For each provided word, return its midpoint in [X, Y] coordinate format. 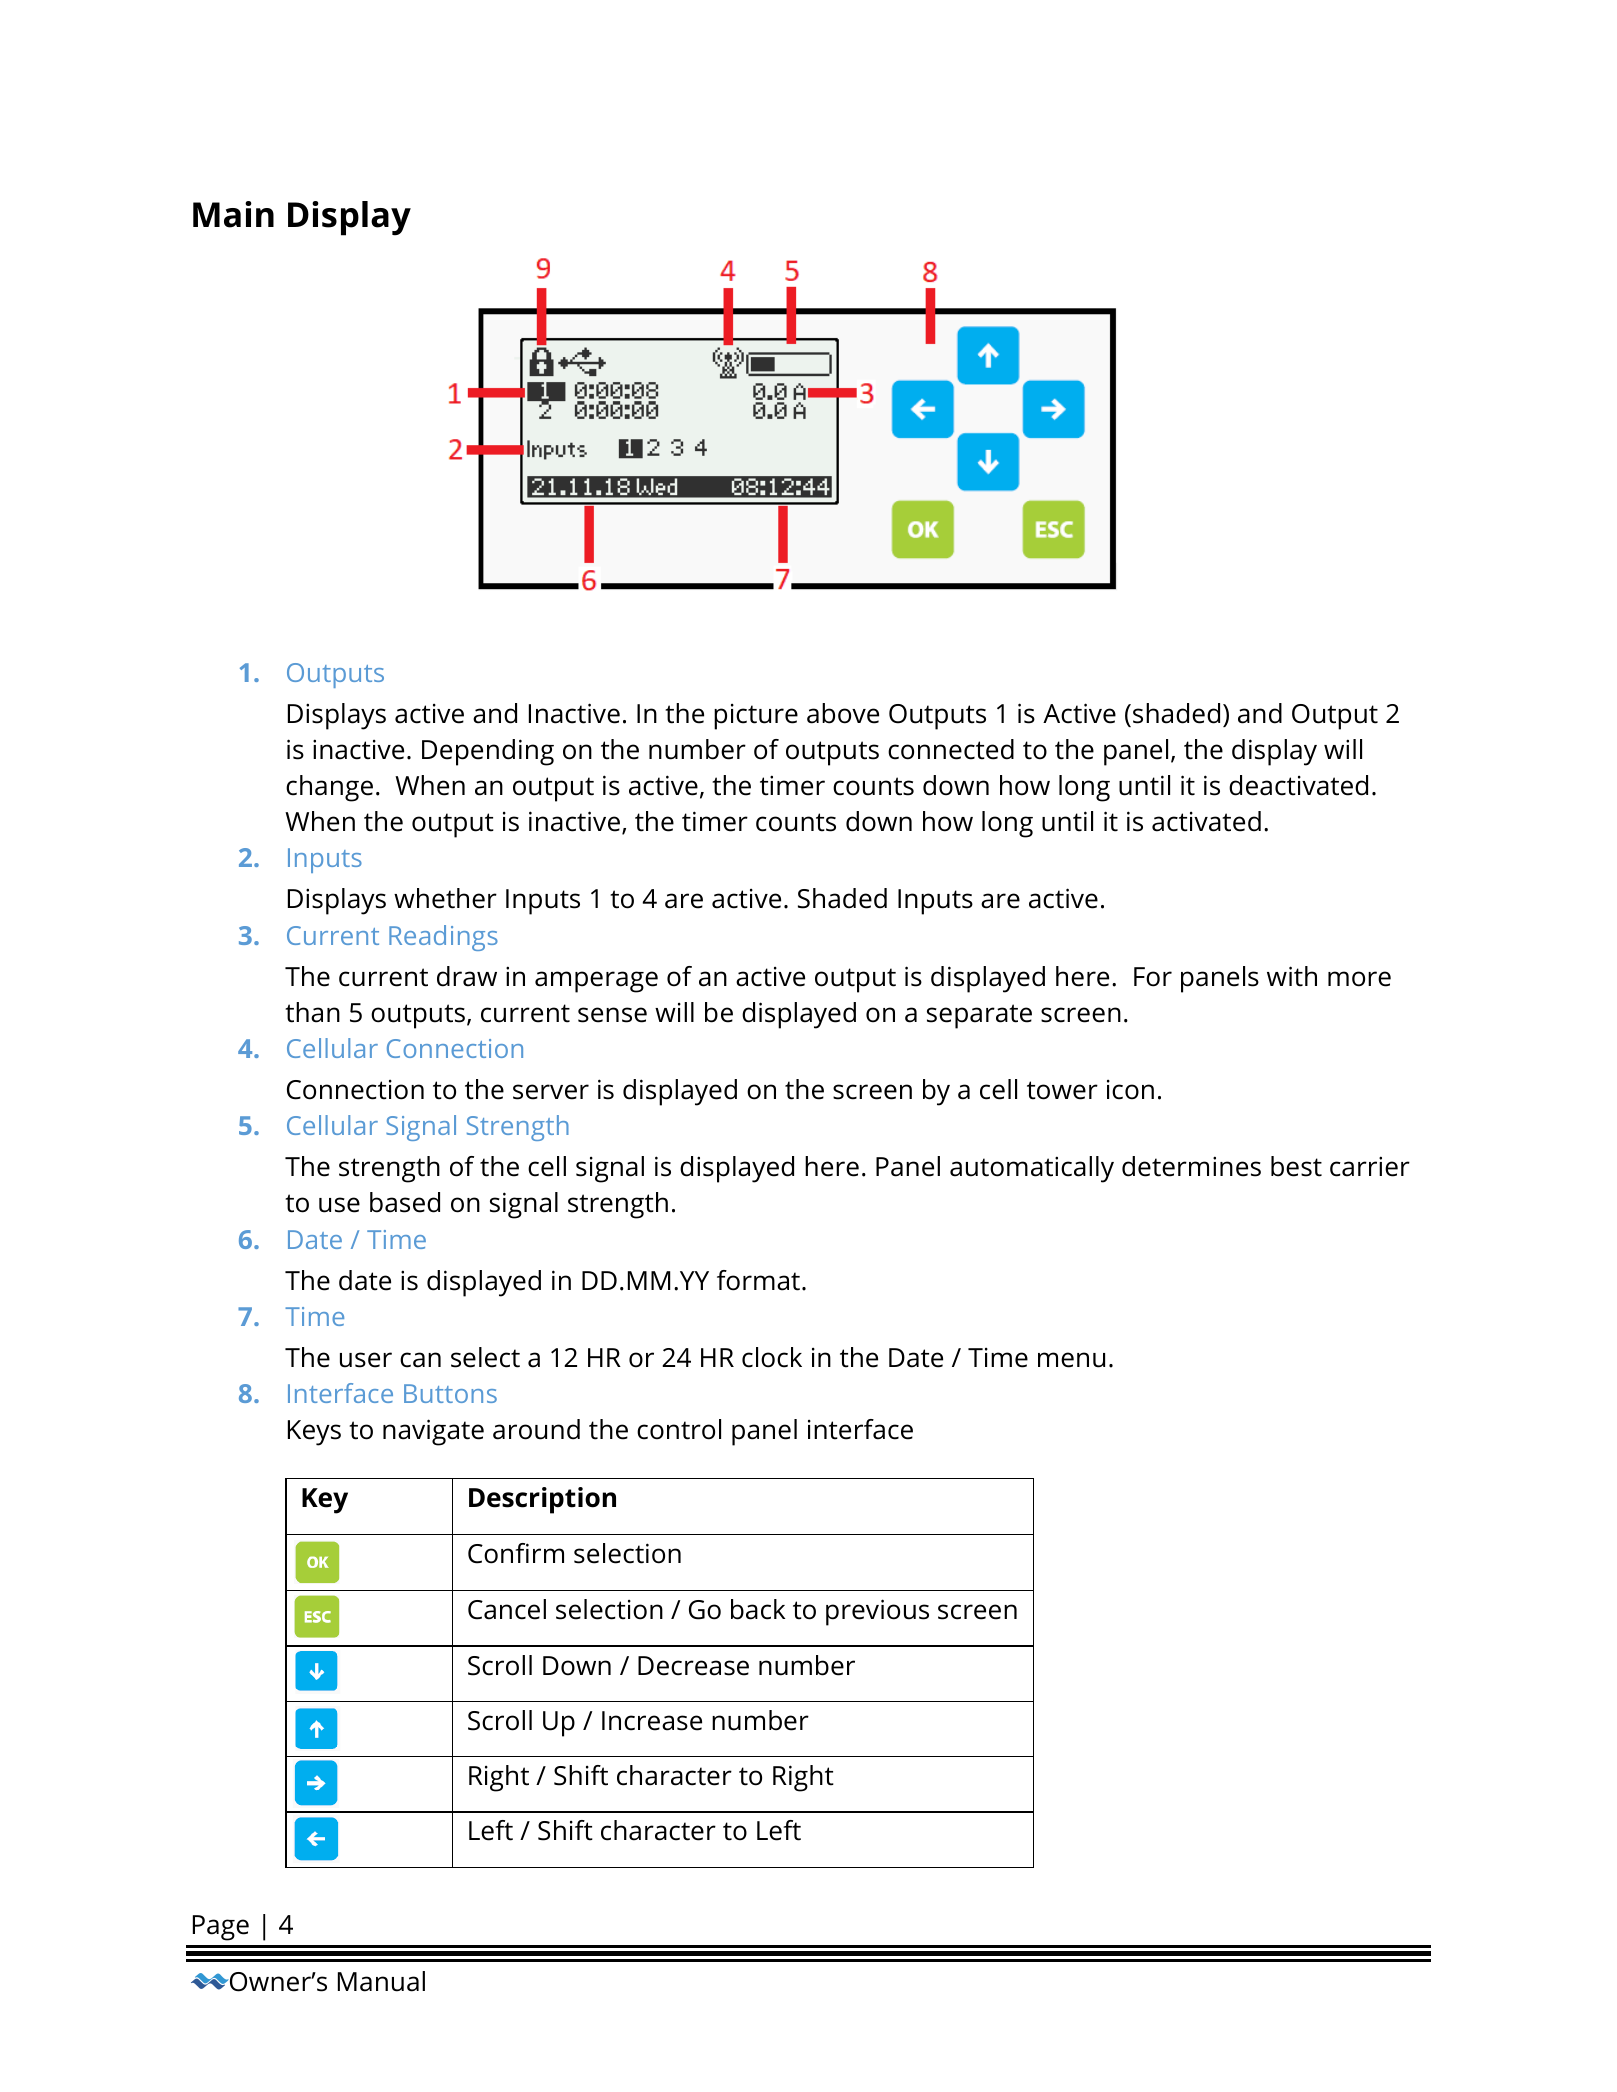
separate [979, 1016]
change [329, 788]
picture [756, 717]
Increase [652, 1721]
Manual [381, 1981]
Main [233, 214]
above [843, 713]
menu [1071, 1360]
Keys [314, 1433]
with [1292, 976]
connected [951, 749]
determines [1191, 1166]
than [312, 1012]
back [758, 1609]
